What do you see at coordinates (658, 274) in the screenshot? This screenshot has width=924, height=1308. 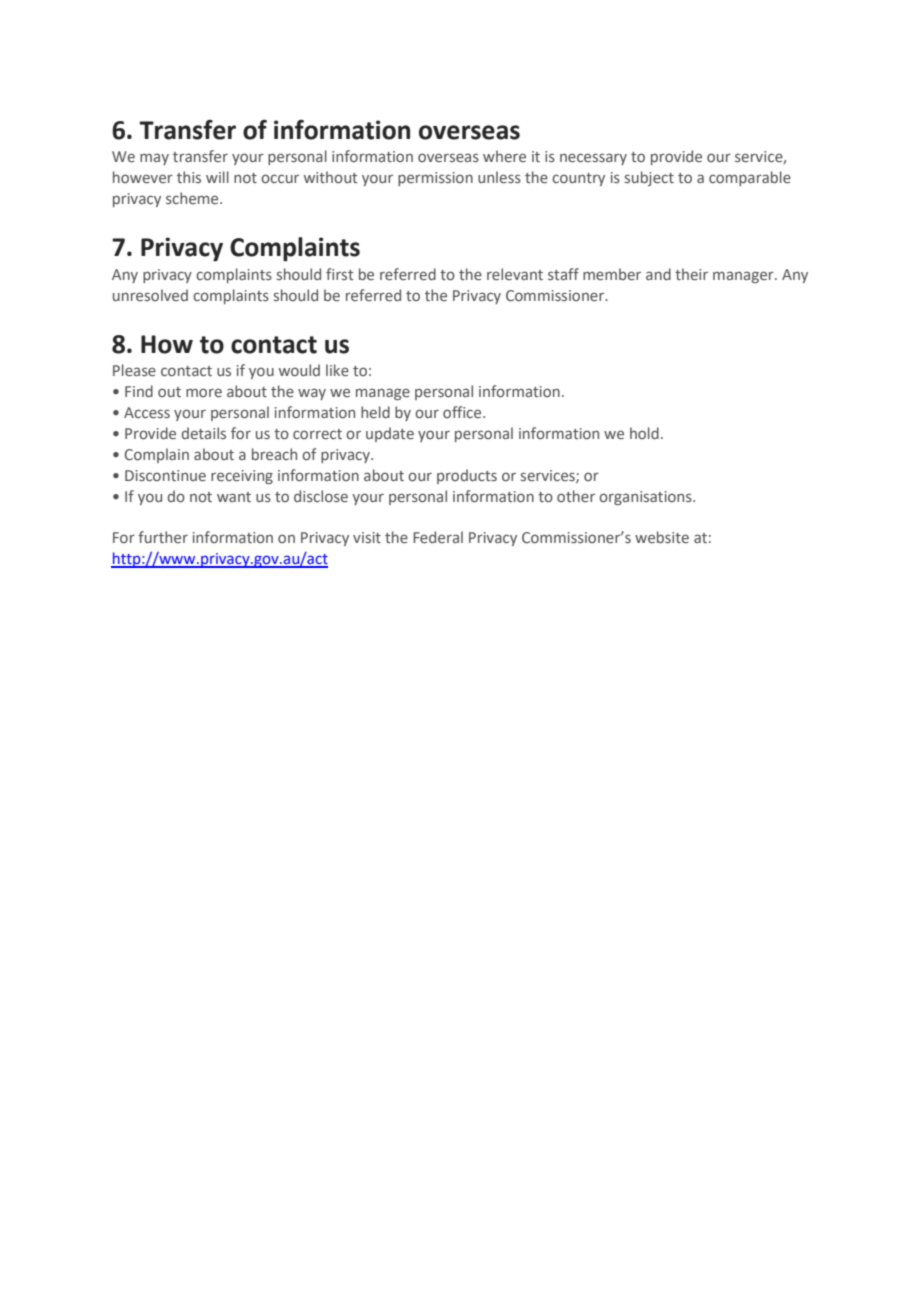 I see `and` at bounding box center [658, 274].
